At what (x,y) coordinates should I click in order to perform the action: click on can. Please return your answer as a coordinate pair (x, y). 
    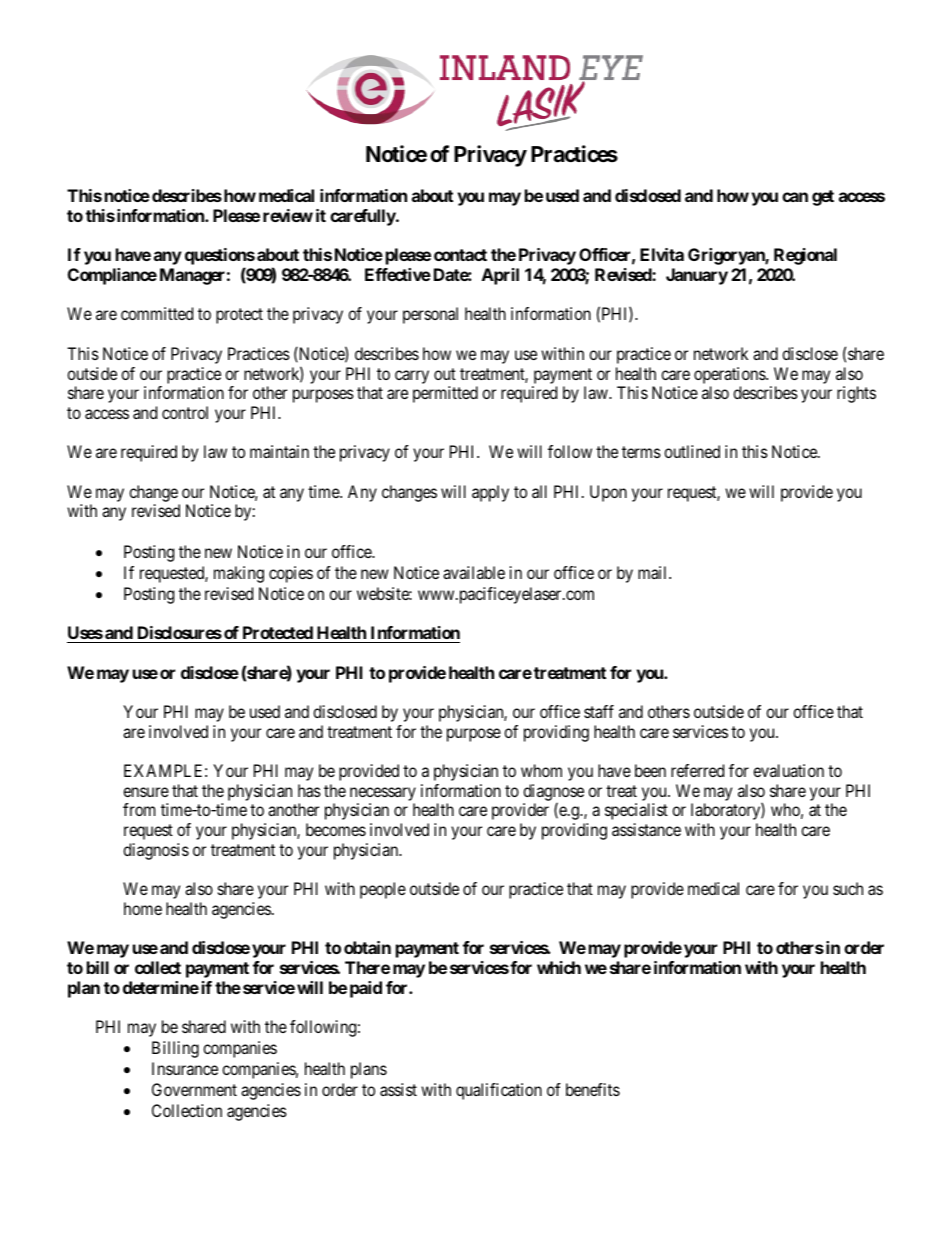
    Looking at the image, I should click on (795, 197).
